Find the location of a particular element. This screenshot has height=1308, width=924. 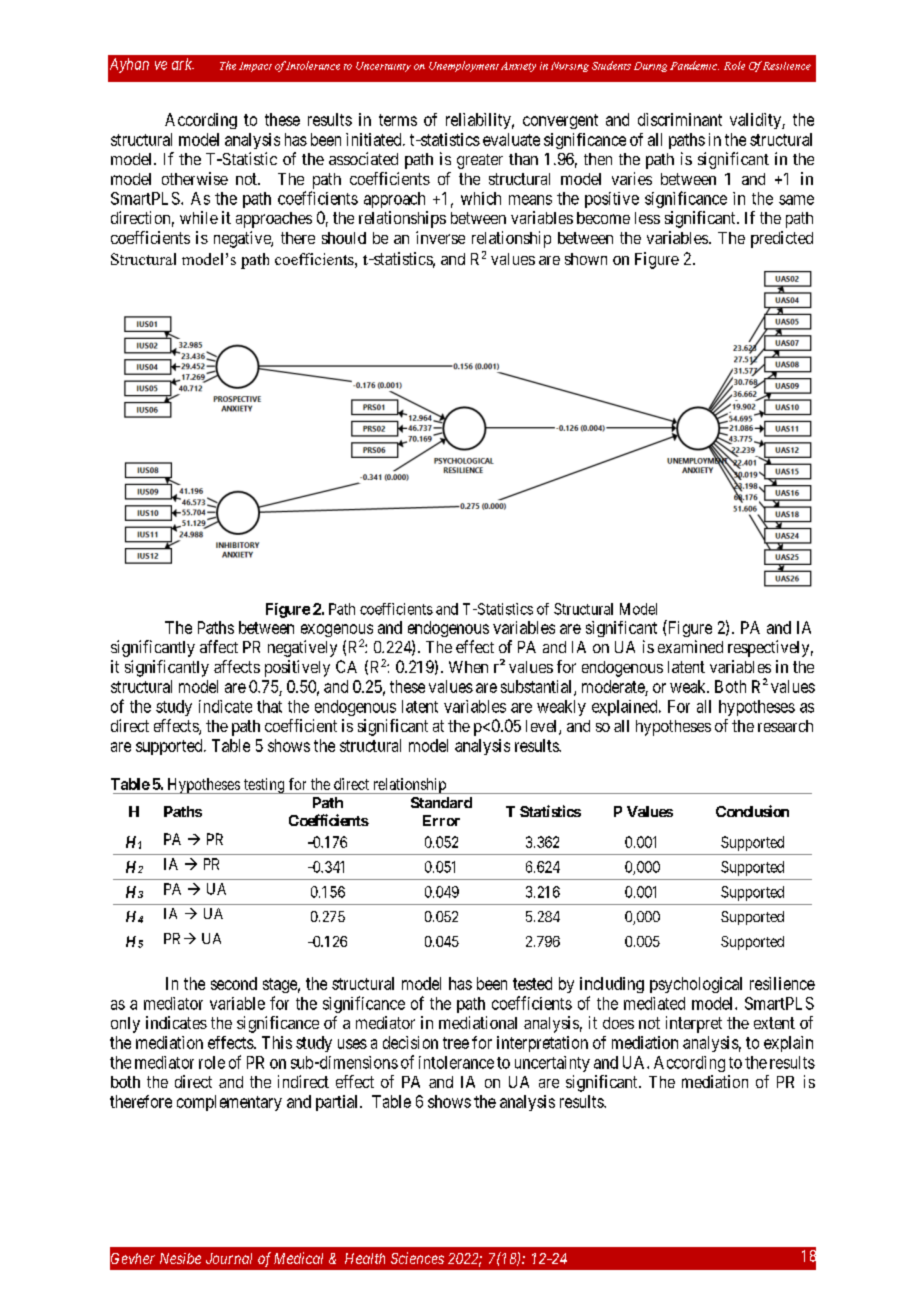

discriminant is located at coordinates (680, 119).
